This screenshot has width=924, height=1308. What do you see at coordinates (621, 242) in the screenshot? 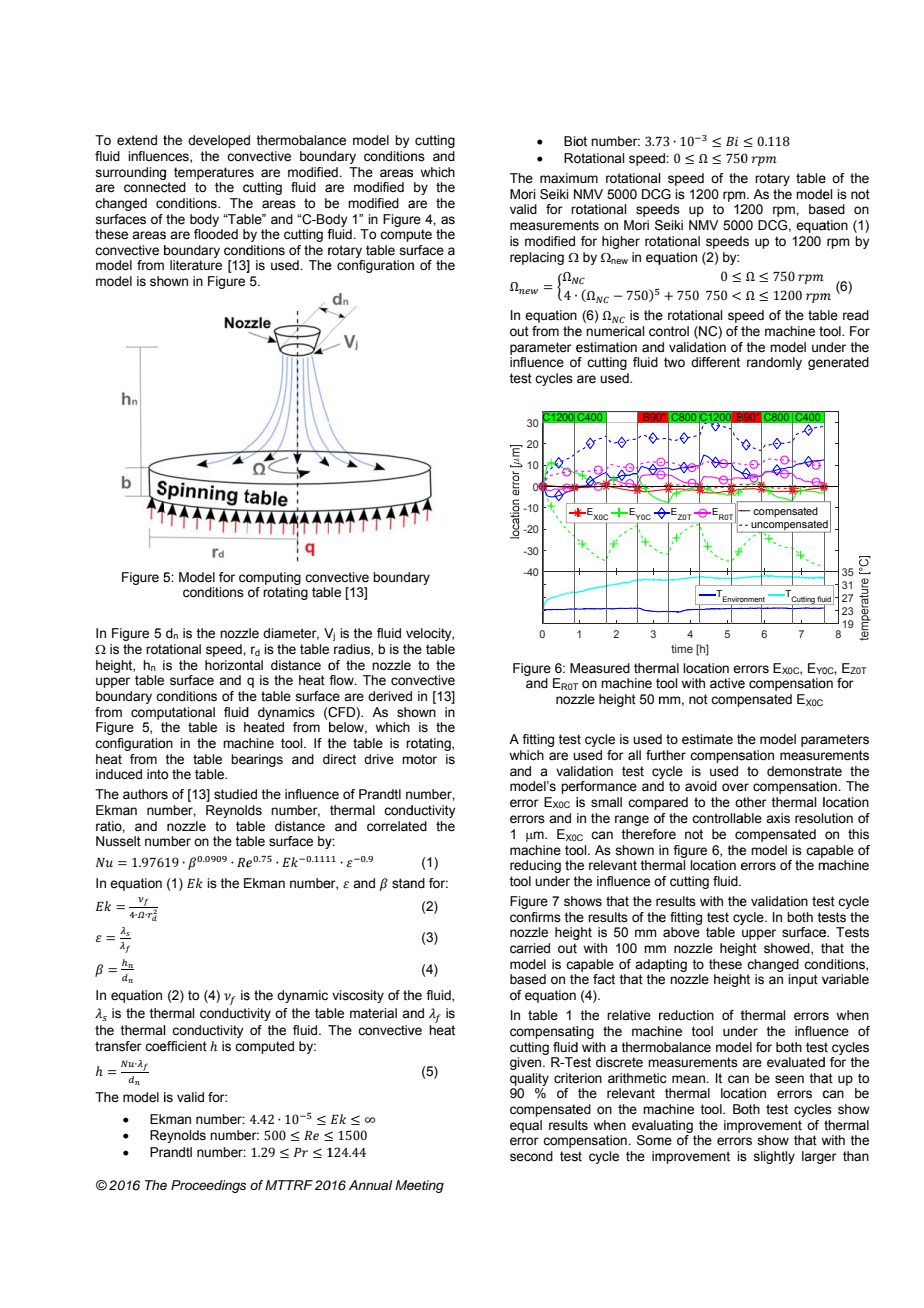
I see `higher` at bounding box center [621, 242].
